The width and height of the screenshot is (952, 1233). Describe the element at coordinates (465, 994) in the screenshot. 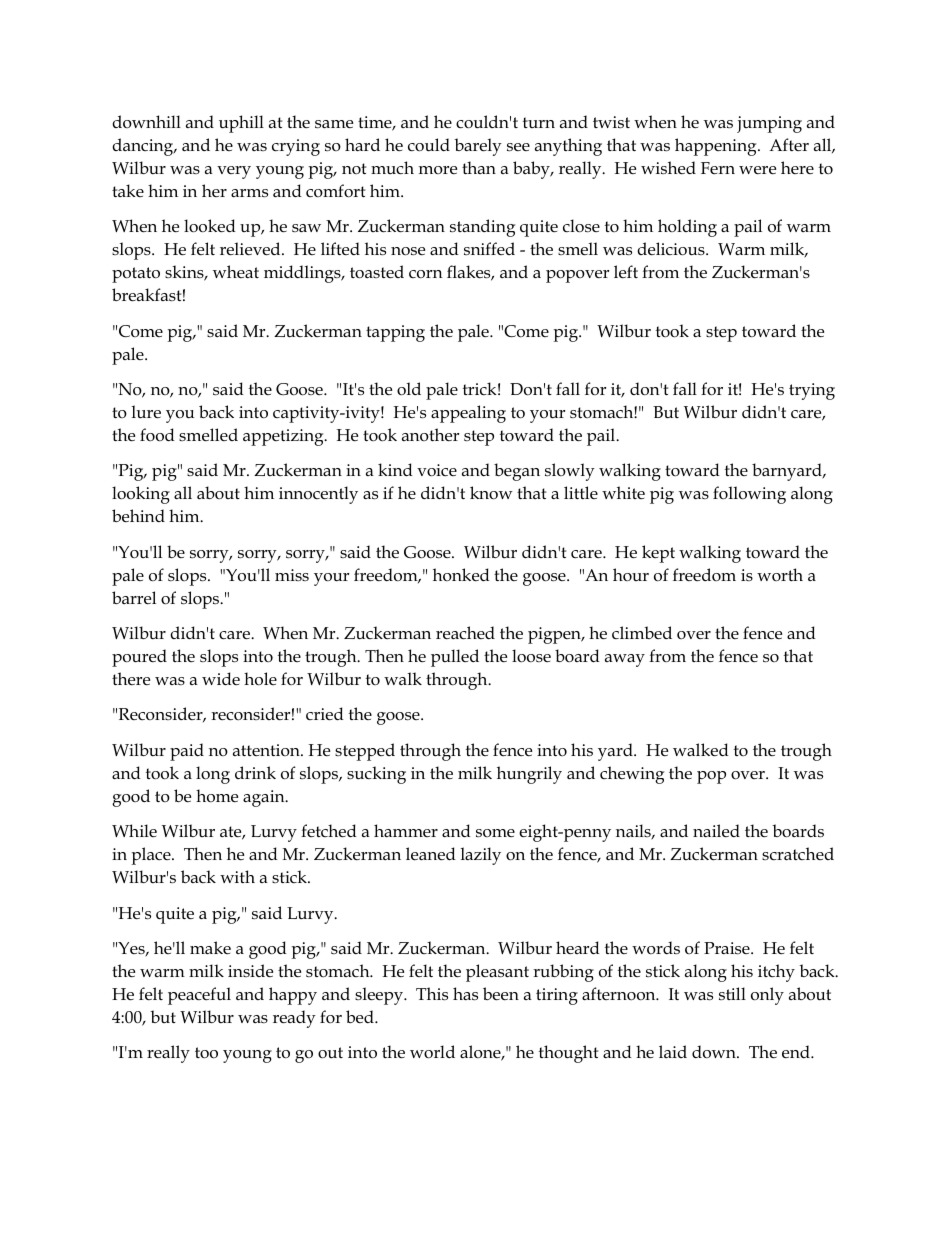

I see `has` at that location.
